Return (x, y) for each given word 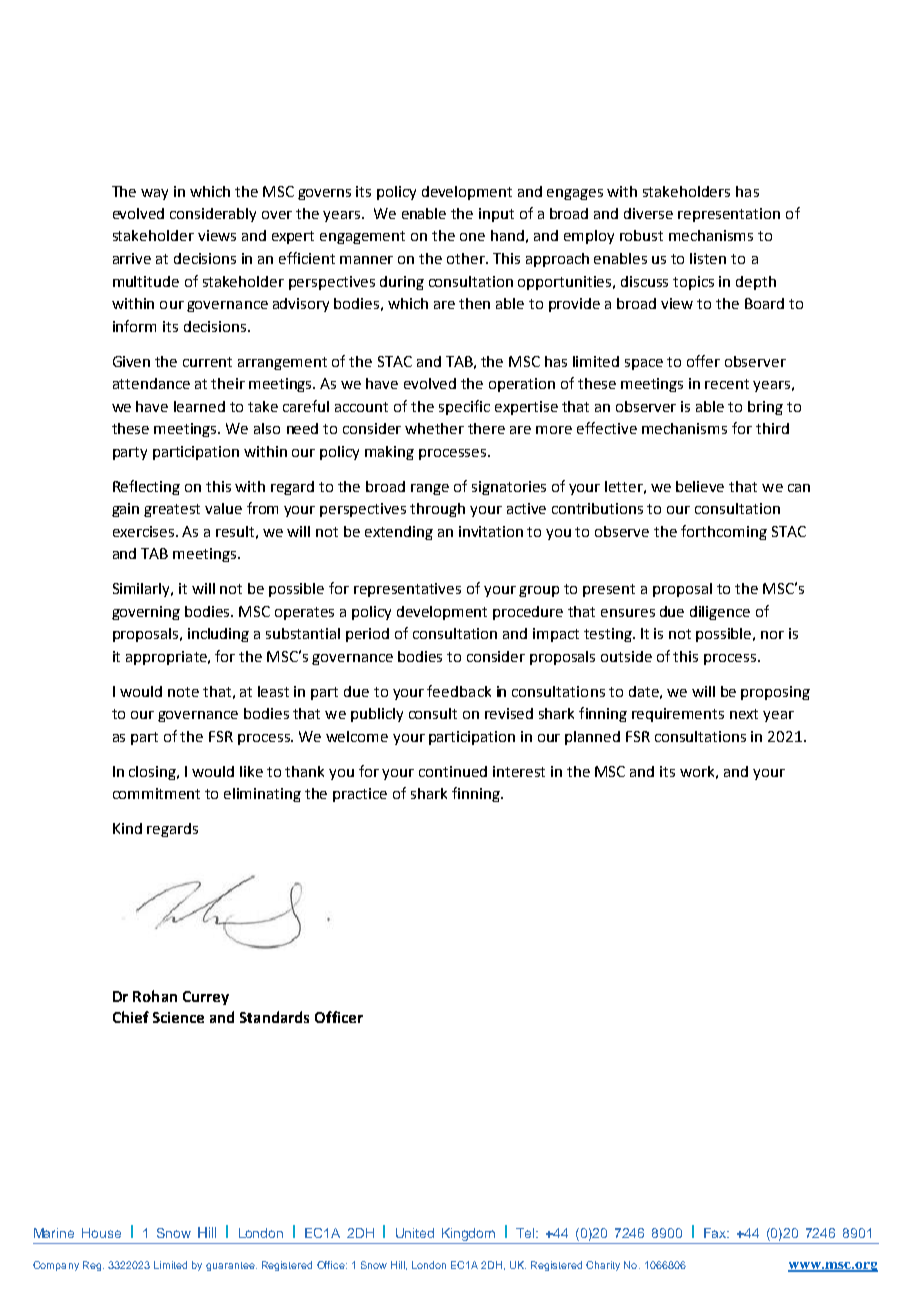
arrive (132, 258)
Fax (716, 1233)
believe (700, 486)
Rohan (155, 996)
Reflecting (146, 487)
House (101, 1233)
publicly (377, 715)
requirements (678, 715)
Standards (274, 1017)
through (437, 510)
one (472, 237)
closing (154, 773)
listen (708, 258)
